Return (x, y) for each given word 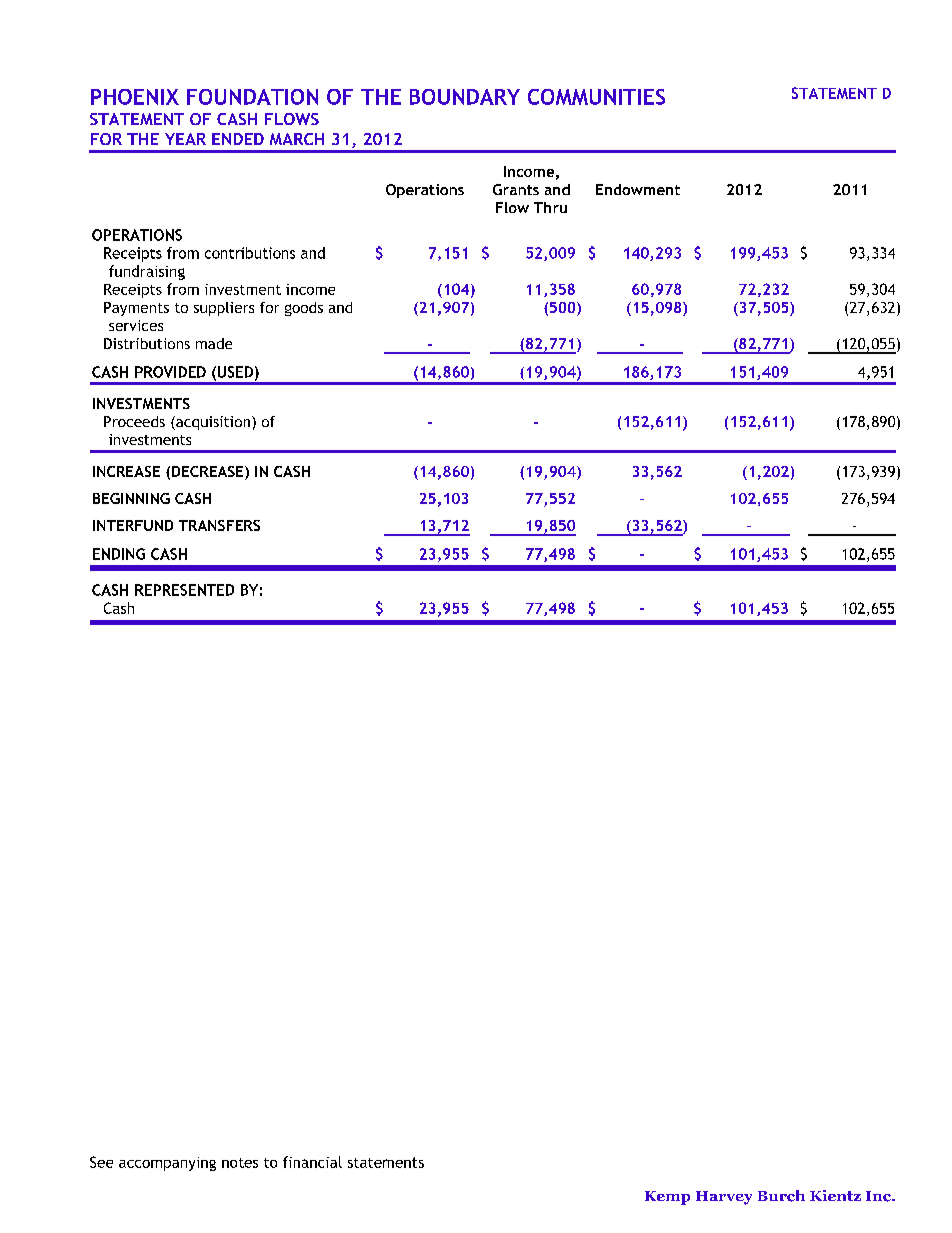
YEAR (185, 139)
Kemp (667, 1198)
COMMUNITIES (596, 97)
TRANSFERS (219, 525)
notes (240, 1163)
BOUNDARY (465, 97)
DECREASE (209, 473)
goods (304, 309)
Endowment (638, 189)
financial (312, 1162)
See (101, 1162)
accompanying (167, 1164)
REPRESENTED (184, 590)
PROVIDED (170, 372)
